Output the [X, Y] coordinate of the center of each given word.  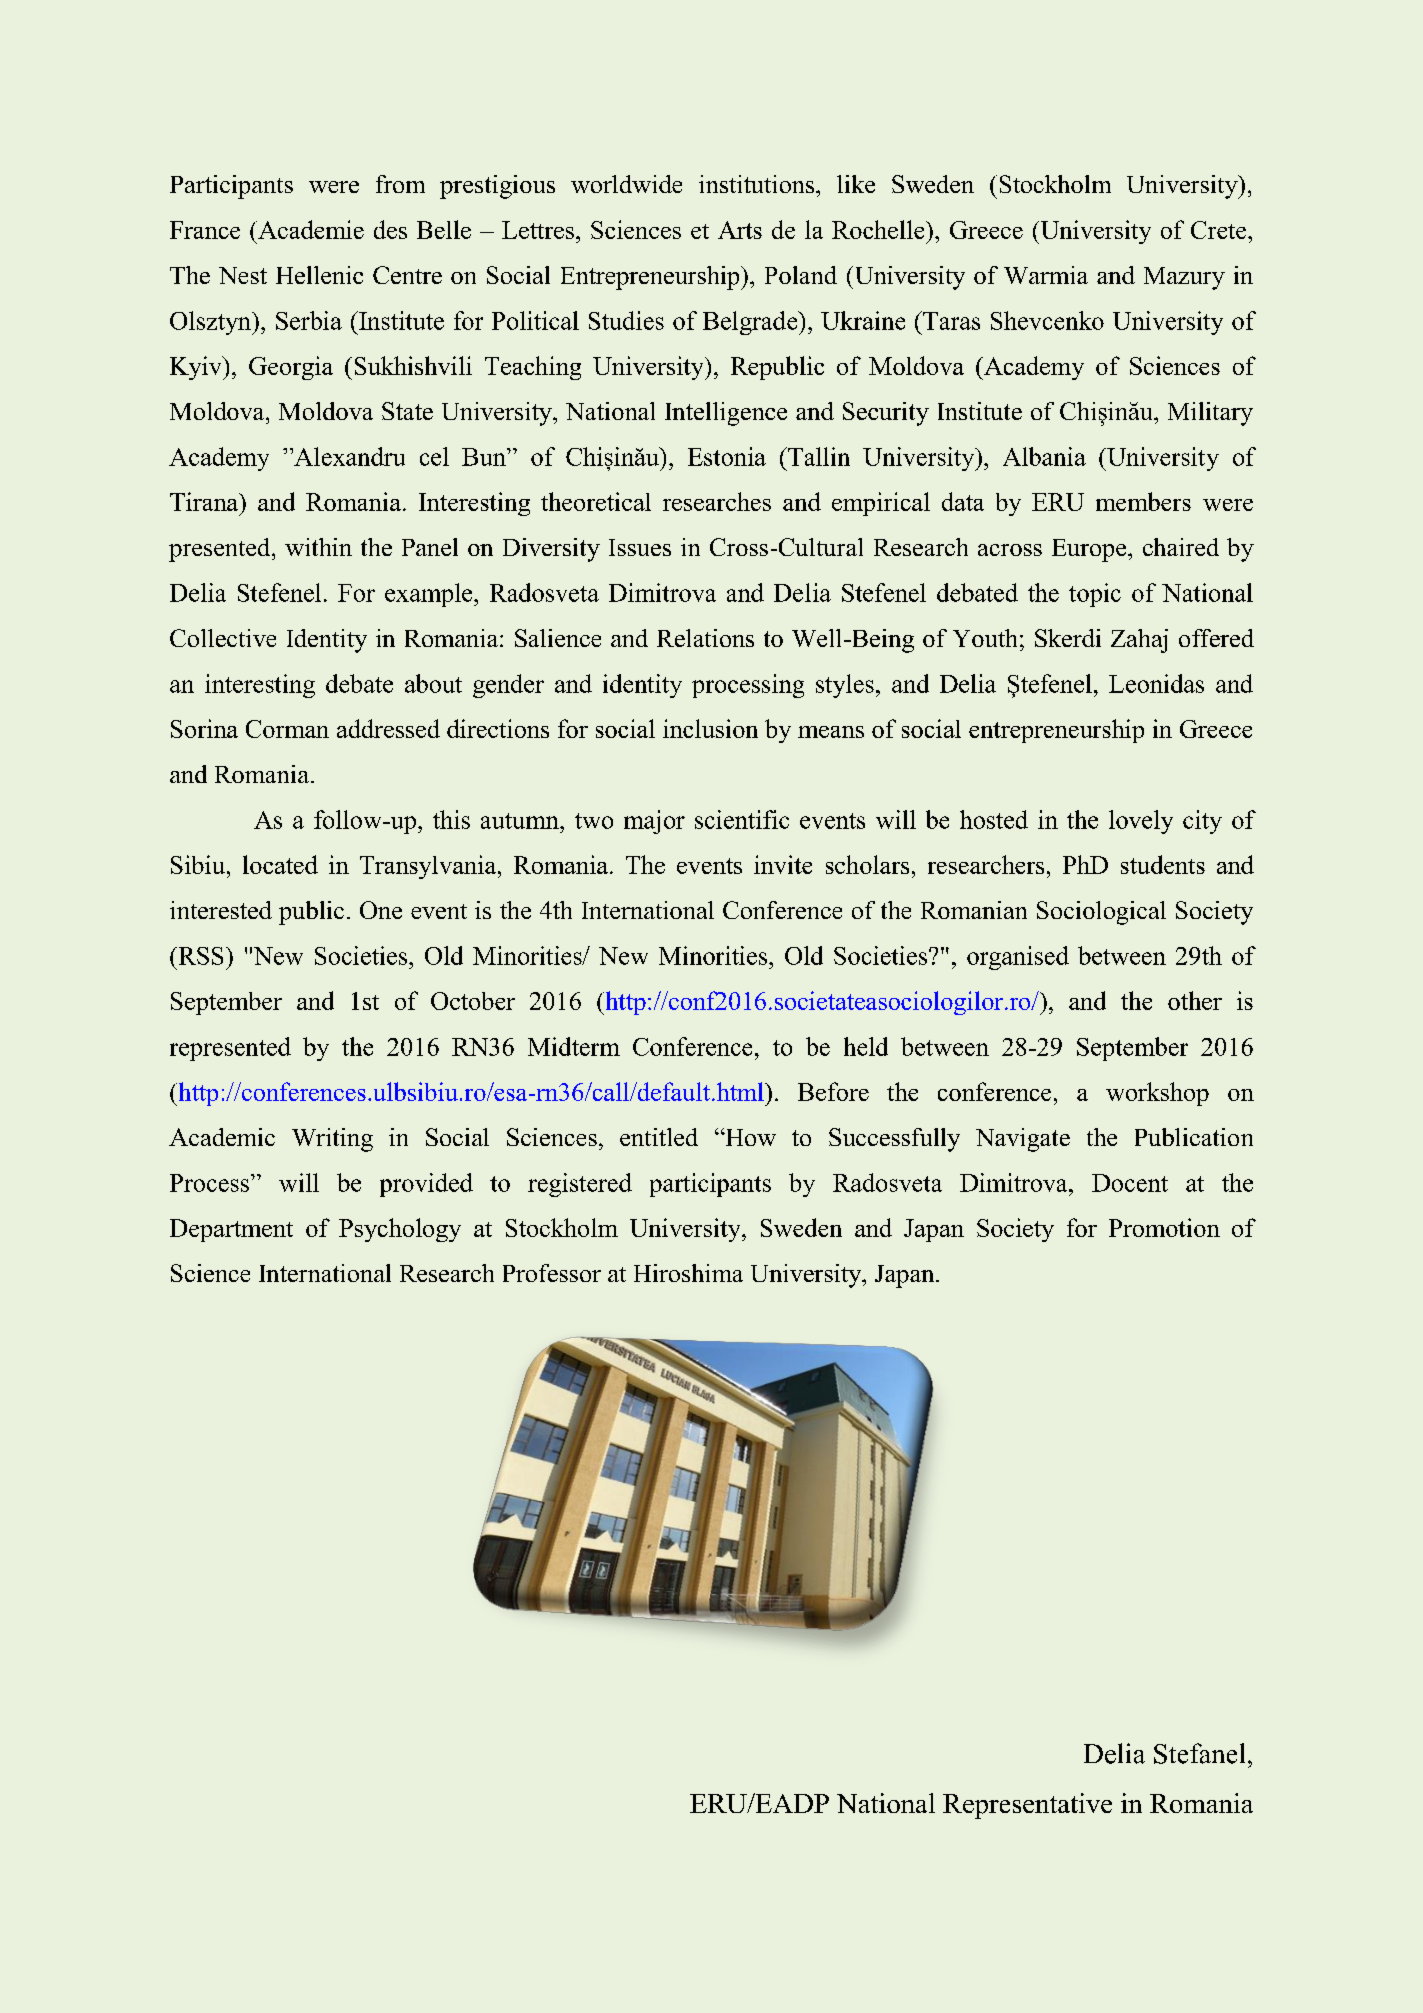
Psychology [400, 1230]
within [318, 547]
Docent [1130, 1183]
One [381, 910]
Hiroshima [688, 1273]
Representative [1027, 1806]
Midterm [574, 1046]
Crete [1220, 230]
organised [1018, 958]
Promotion [1164, 1227]
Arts [740, 230]
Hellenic [319, 275]
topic [1095, 595]
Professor [552, 1273]
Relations [705, 638]
